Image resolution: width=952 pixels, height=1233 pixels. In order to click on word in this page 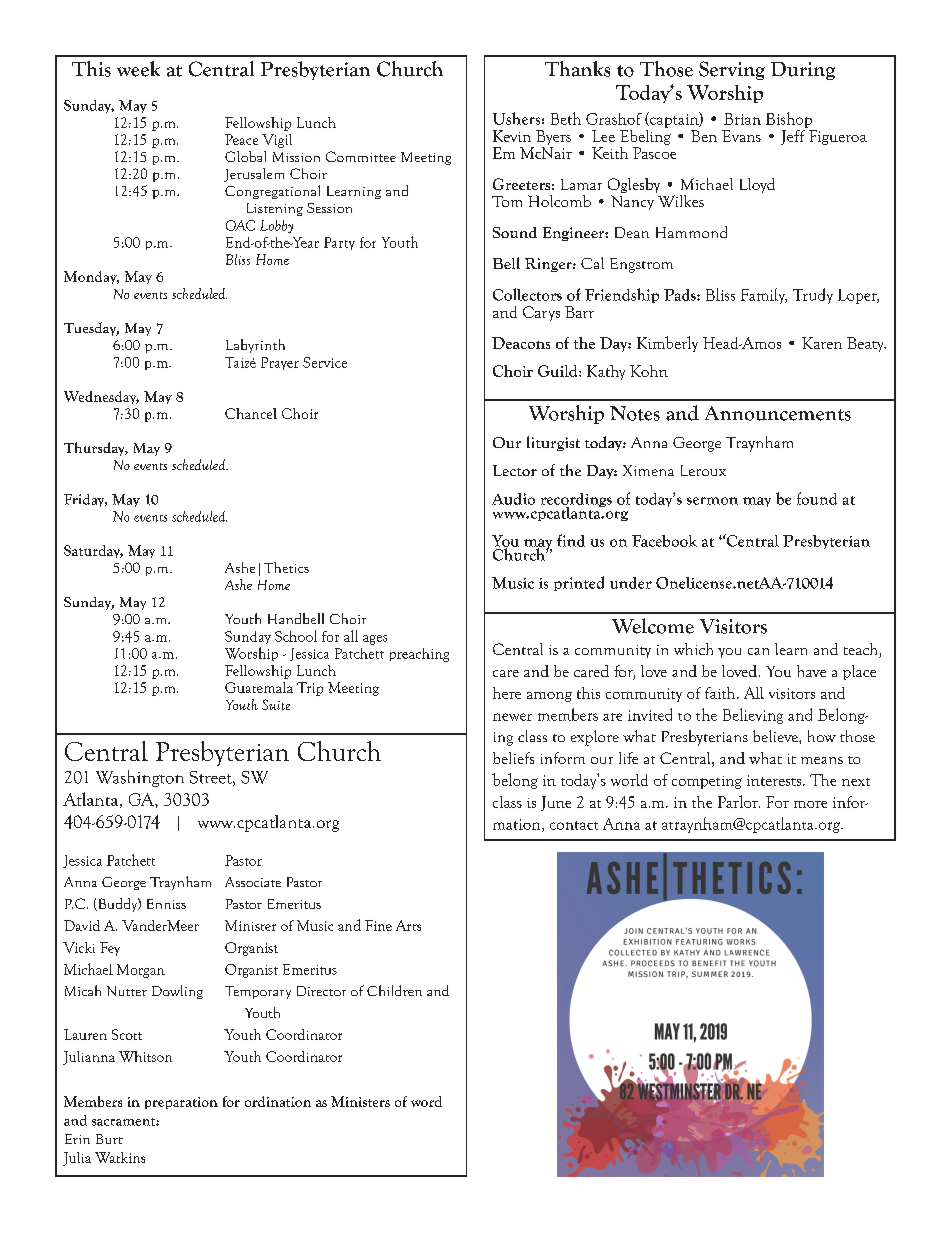, I will do `click(426, 1101)`.
